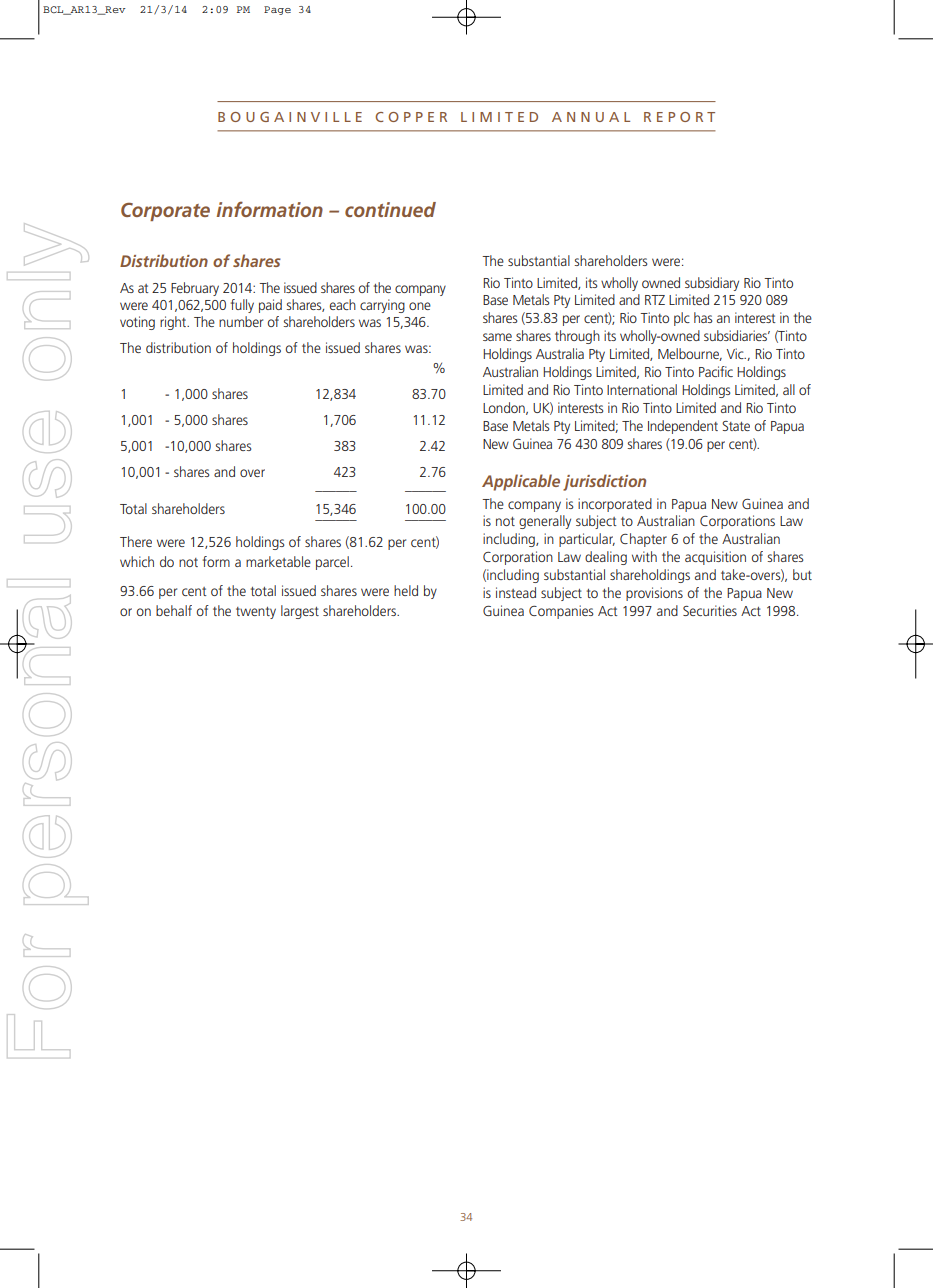 The image size is (933, 1288). Describe the element at coordinates (679, 117) in the page. I see `REPORT` at that location.
